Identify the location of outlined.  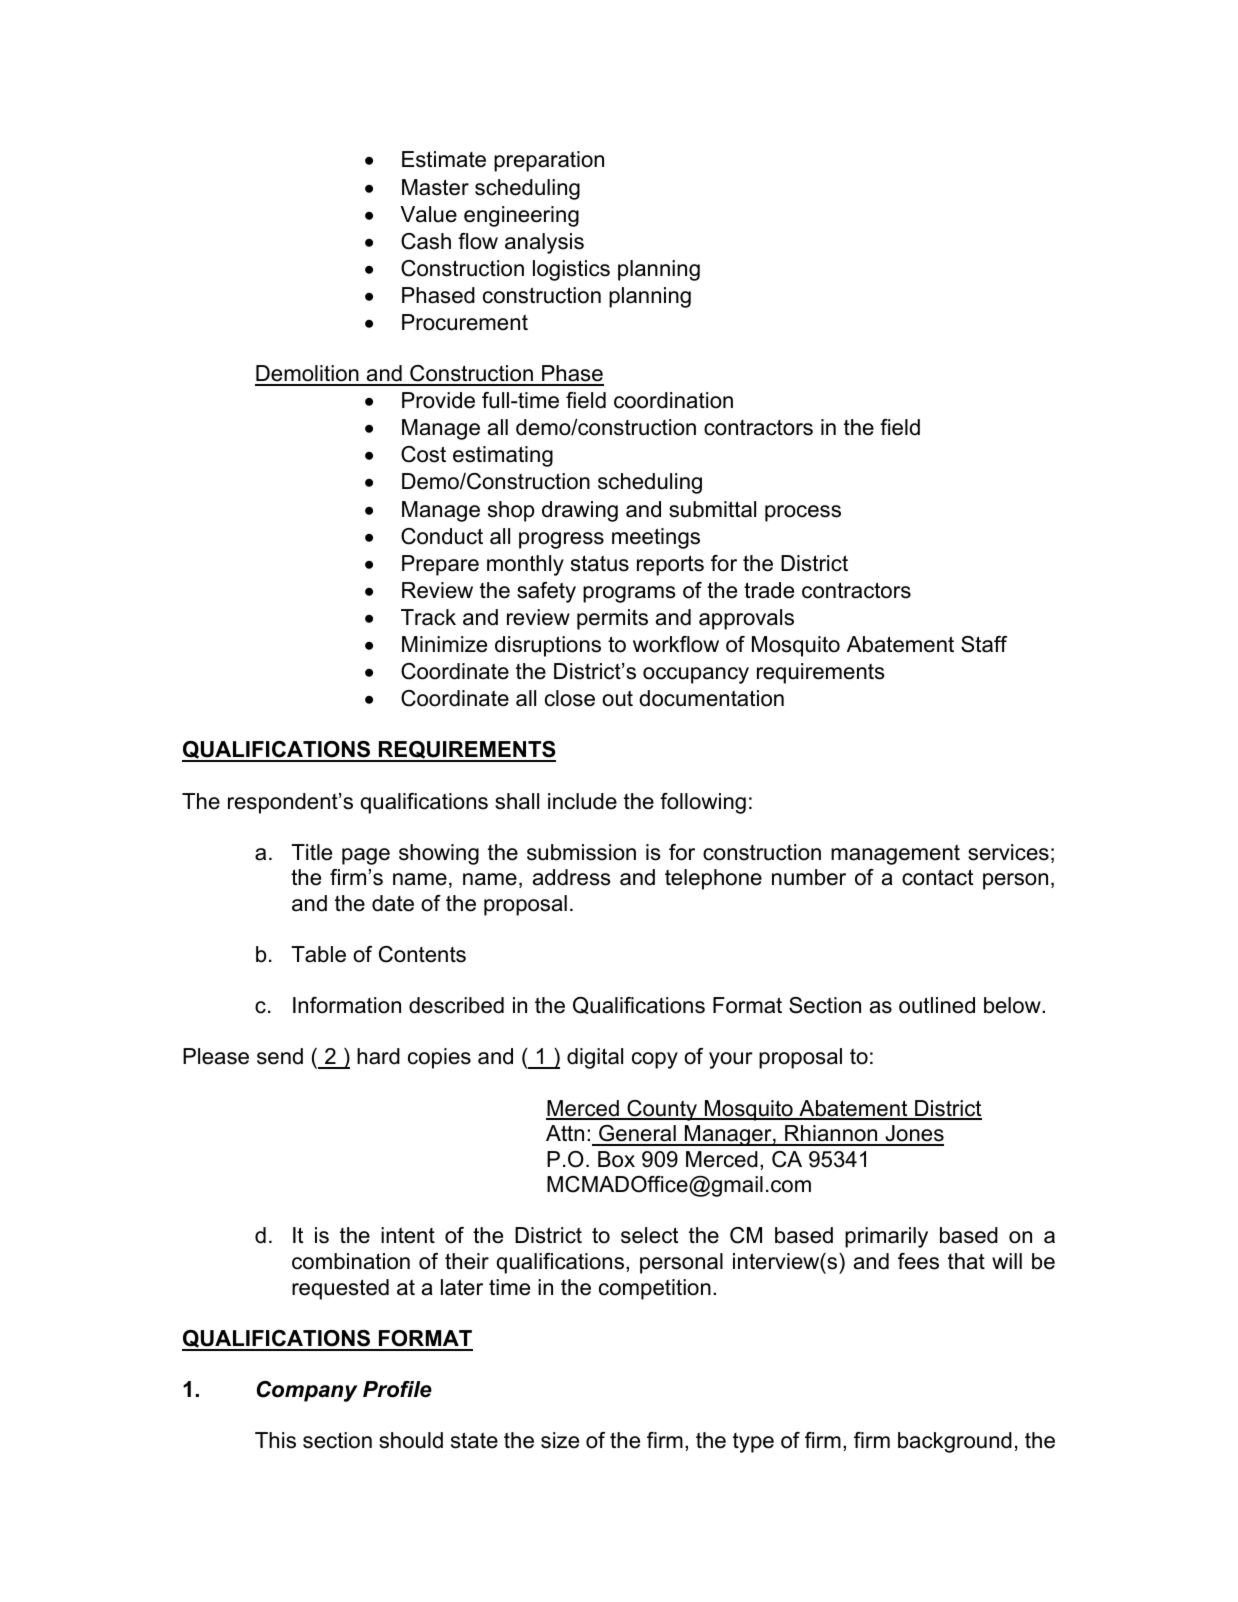
(937, 1005).
